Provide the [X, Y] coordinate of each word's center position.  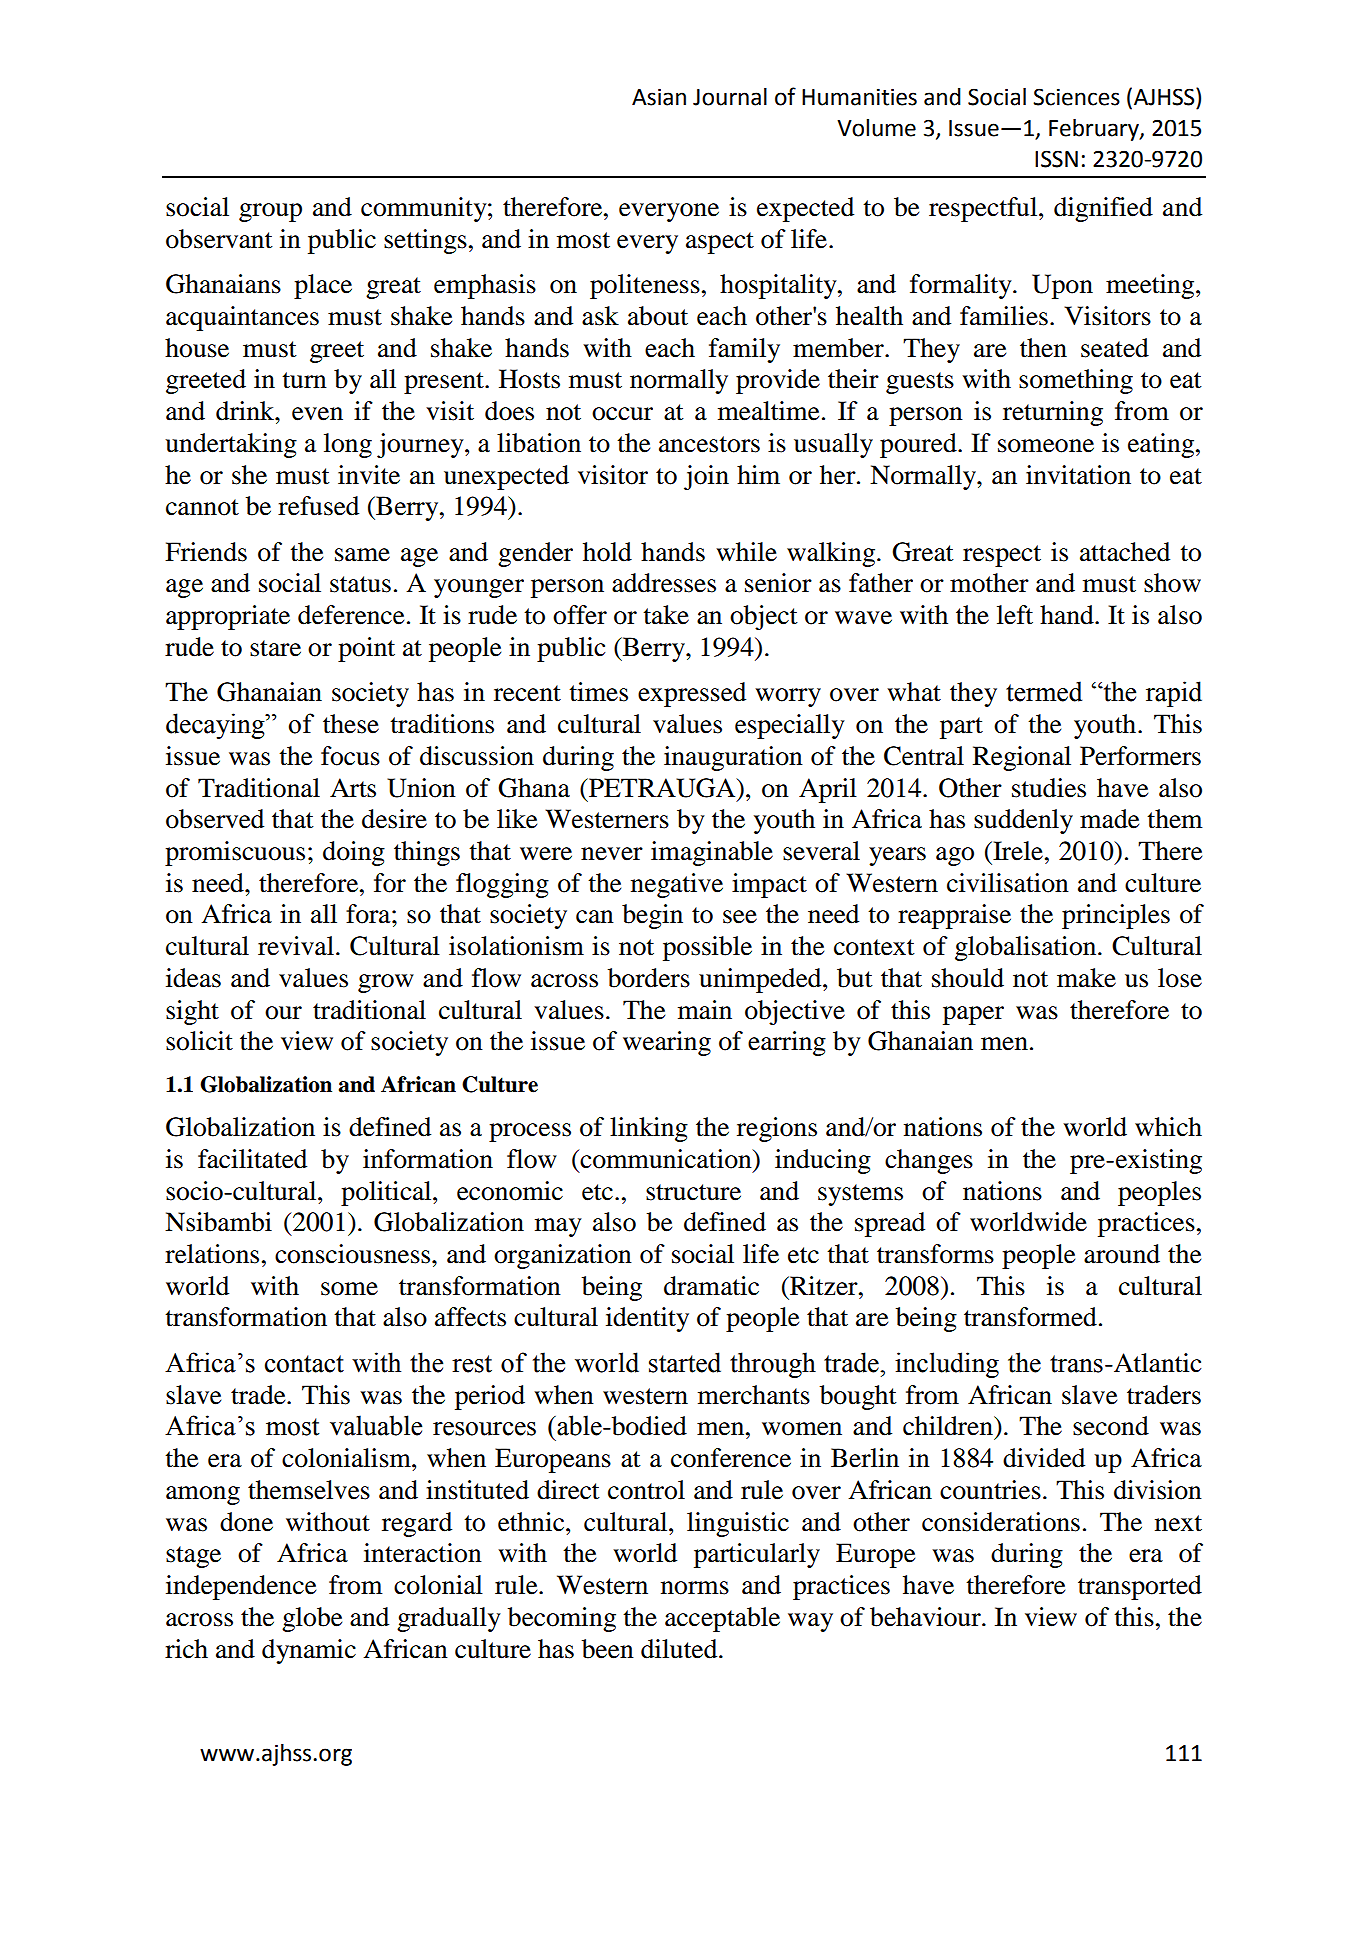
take [666, 615]
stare [275, 648]
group [270, 212]
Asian [659, 97]
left [1015, 615]
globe [312, 1619]
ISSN [1056, 159]
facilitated [252, 1159]
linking [649, 1129]
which [1168, 1127]
